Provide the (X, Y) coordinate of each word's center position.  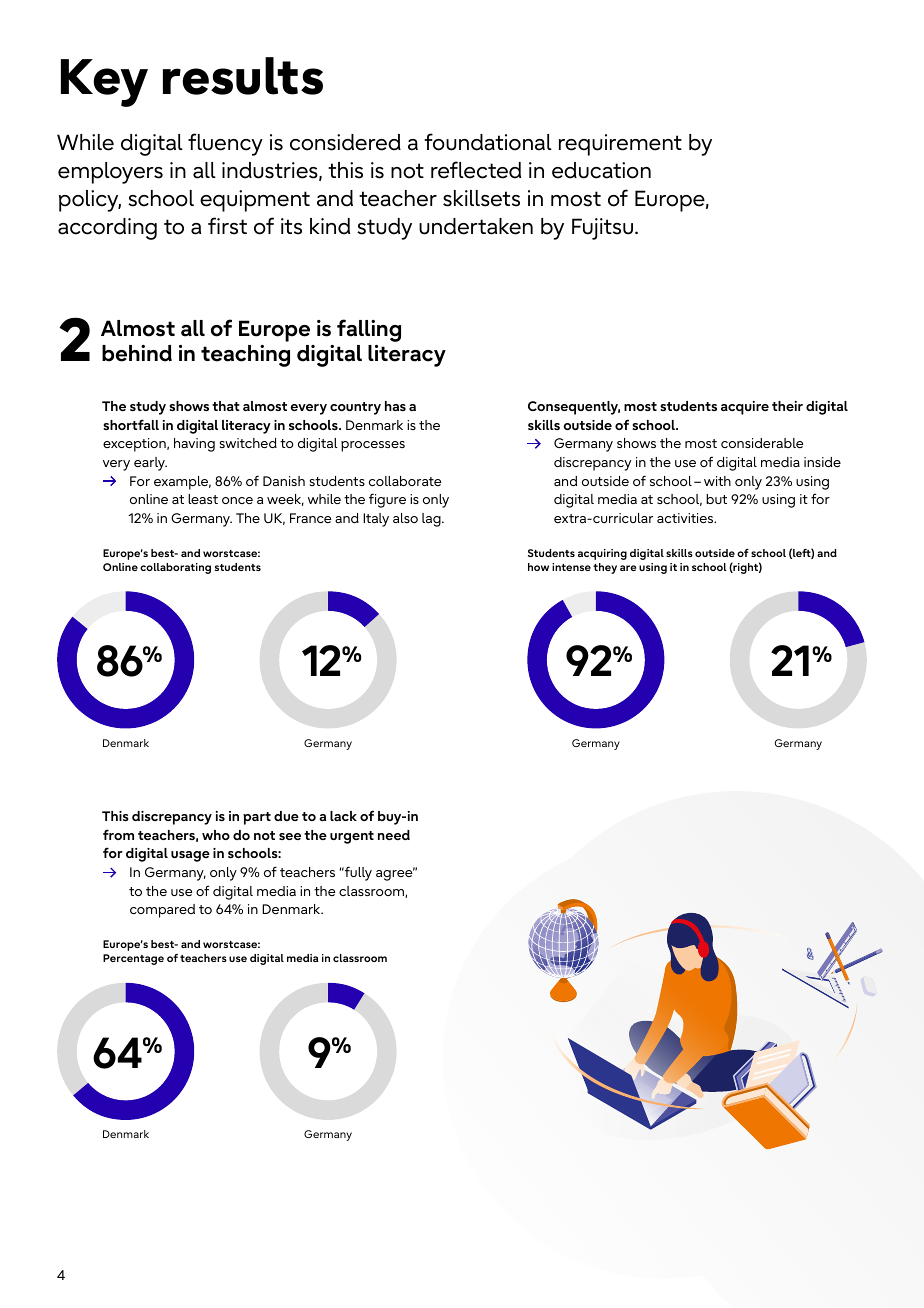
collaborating (175, 568)
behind (137, 353)
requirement (620, 145)
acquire (745, 408)
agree (395, 874)
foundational (488, 142)
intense (571, 567)
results (243, 76)
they (605, 568)
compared (162, 911)
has (395, 406)
